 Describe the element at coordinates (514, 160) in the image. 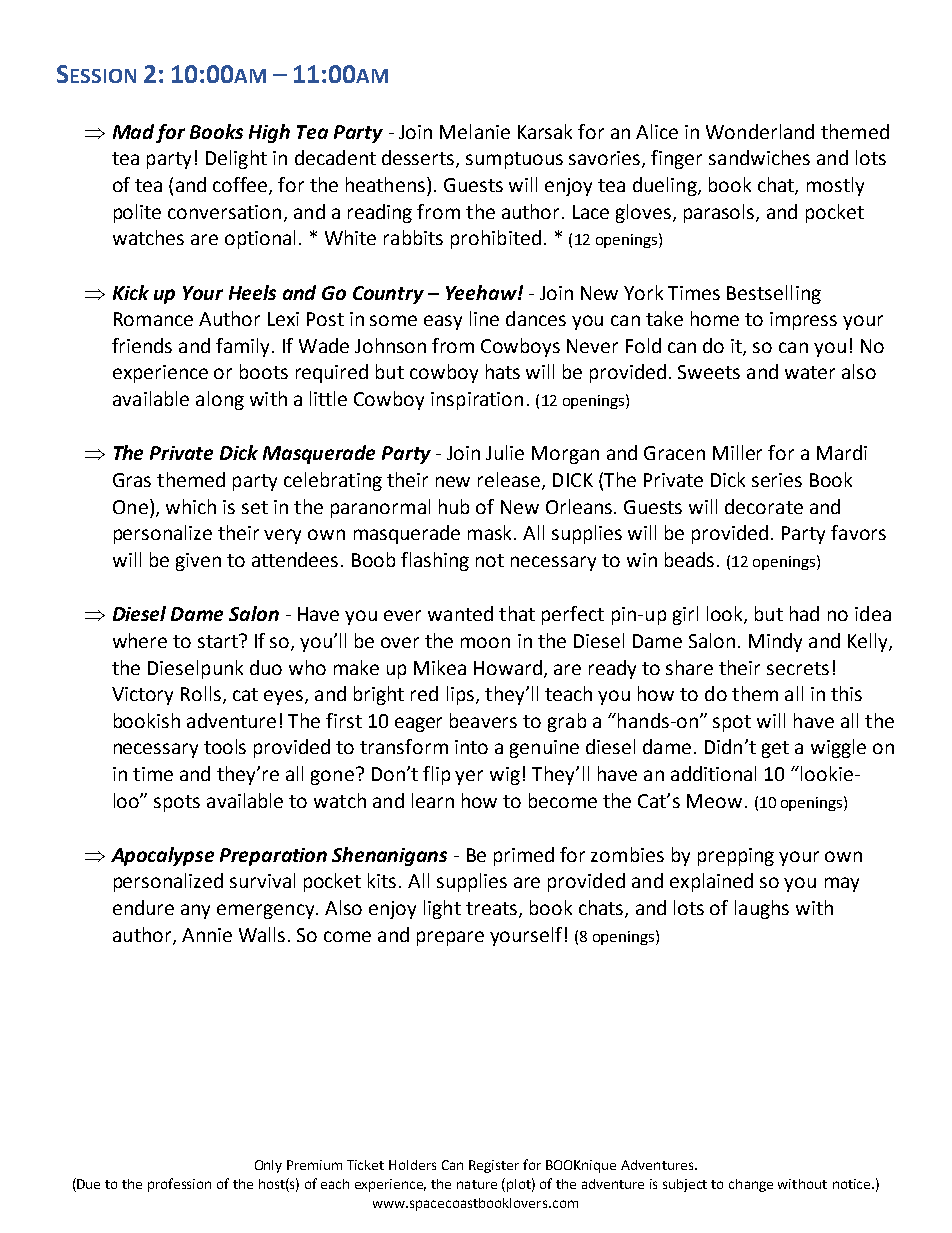

I see `sumptuous` at that location.
